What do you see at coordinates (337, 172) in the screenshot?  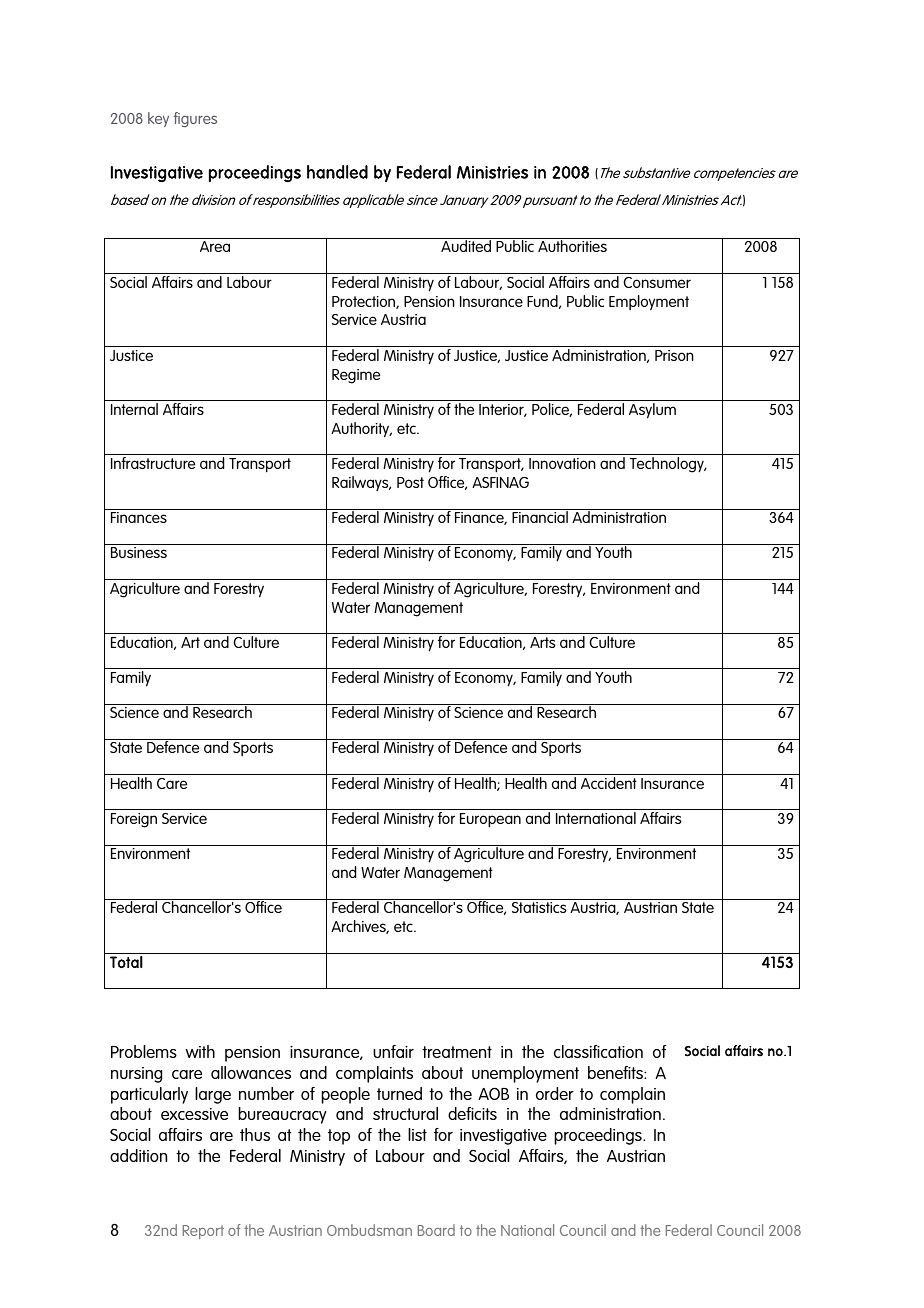 I see `handled` at bounding box center [337, 172].
